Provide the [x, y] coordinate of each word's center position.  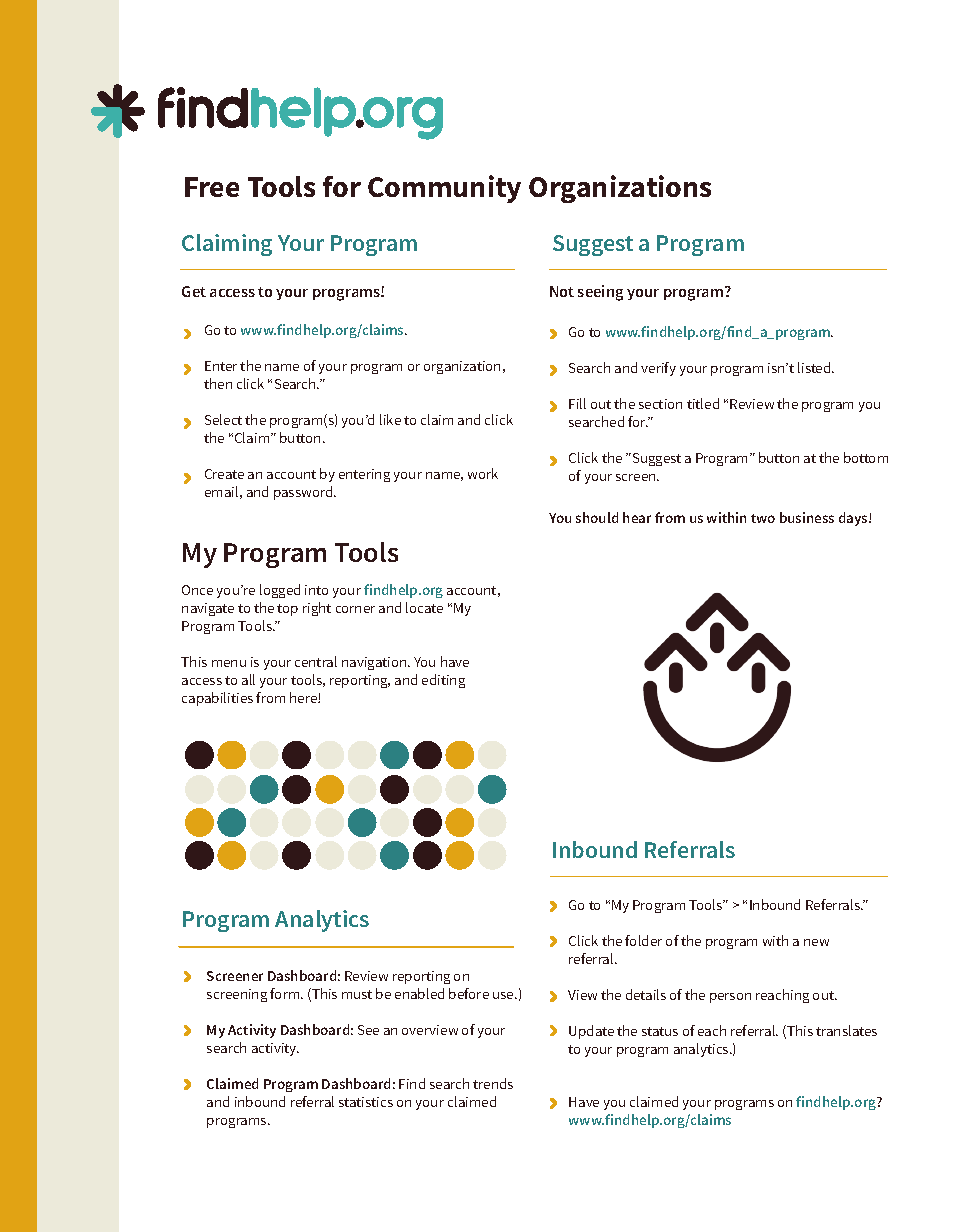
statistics [366, 1102]
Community [444, 189]
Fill [577, 403]
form [286, 993]
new [816, 942]
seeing [600, 293]
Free [212, 187]
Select [223, 419]
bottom [866, 457]
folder [643, 940]
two [763, 518]
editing [443, 681]
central [316, 661]
